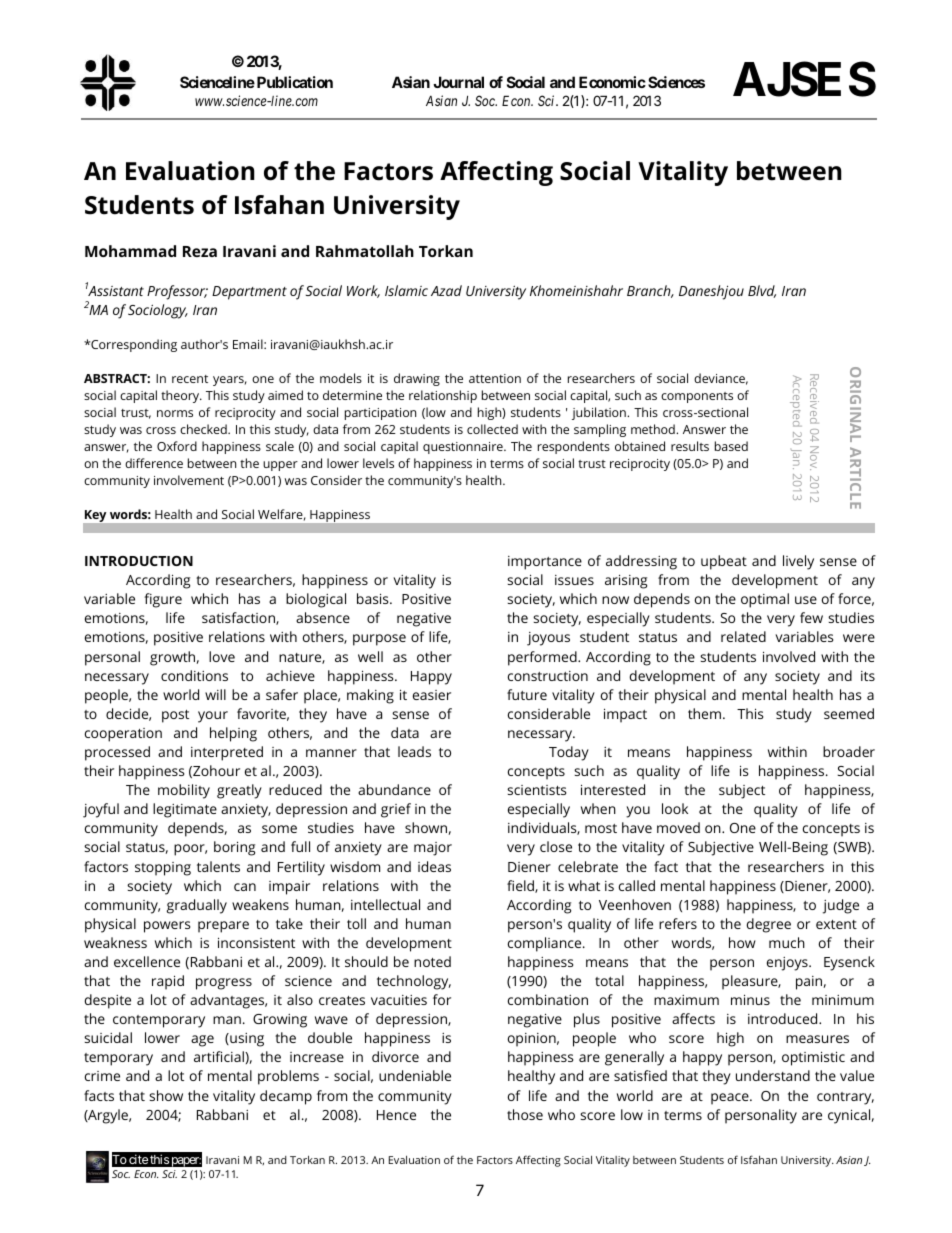  What do you see at coordinates (765, 600) in the screenshot?
I see `optimal` at bounding box center [765, 600].
